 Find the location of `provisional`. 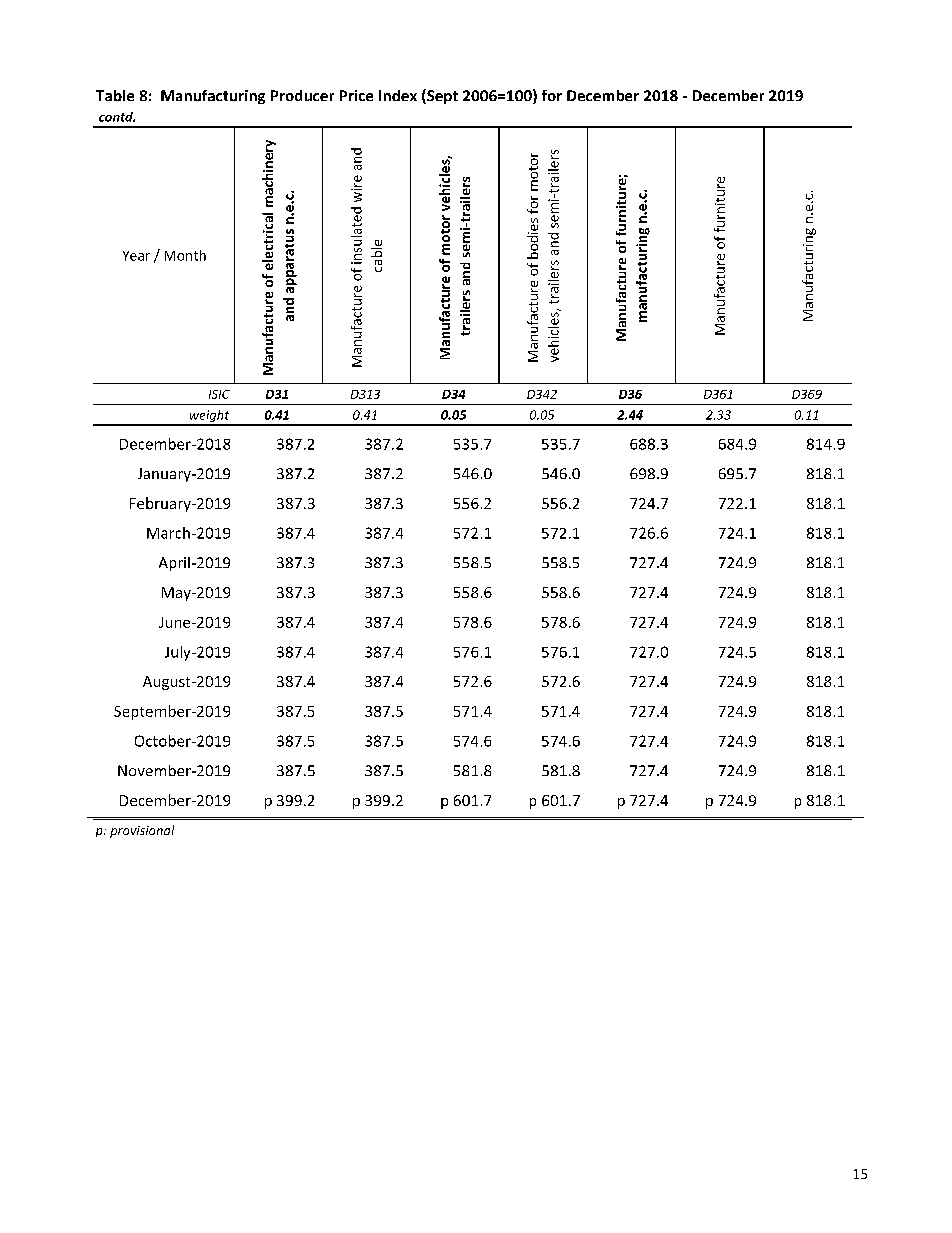

provisional is located at coordinates (142, 831).
